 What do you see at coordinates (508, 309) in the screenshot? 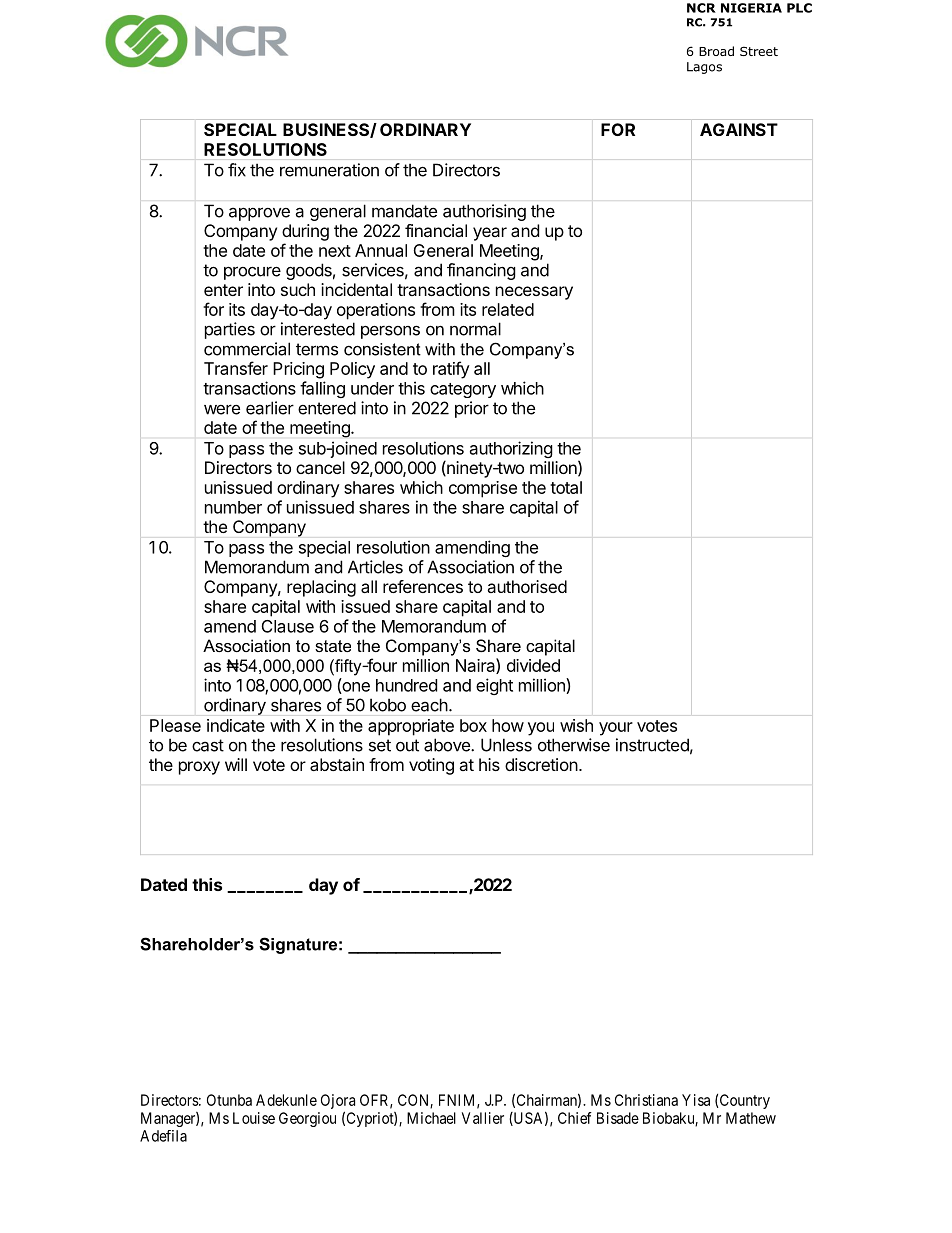
I see `related` at bounding box center [508, 309].
